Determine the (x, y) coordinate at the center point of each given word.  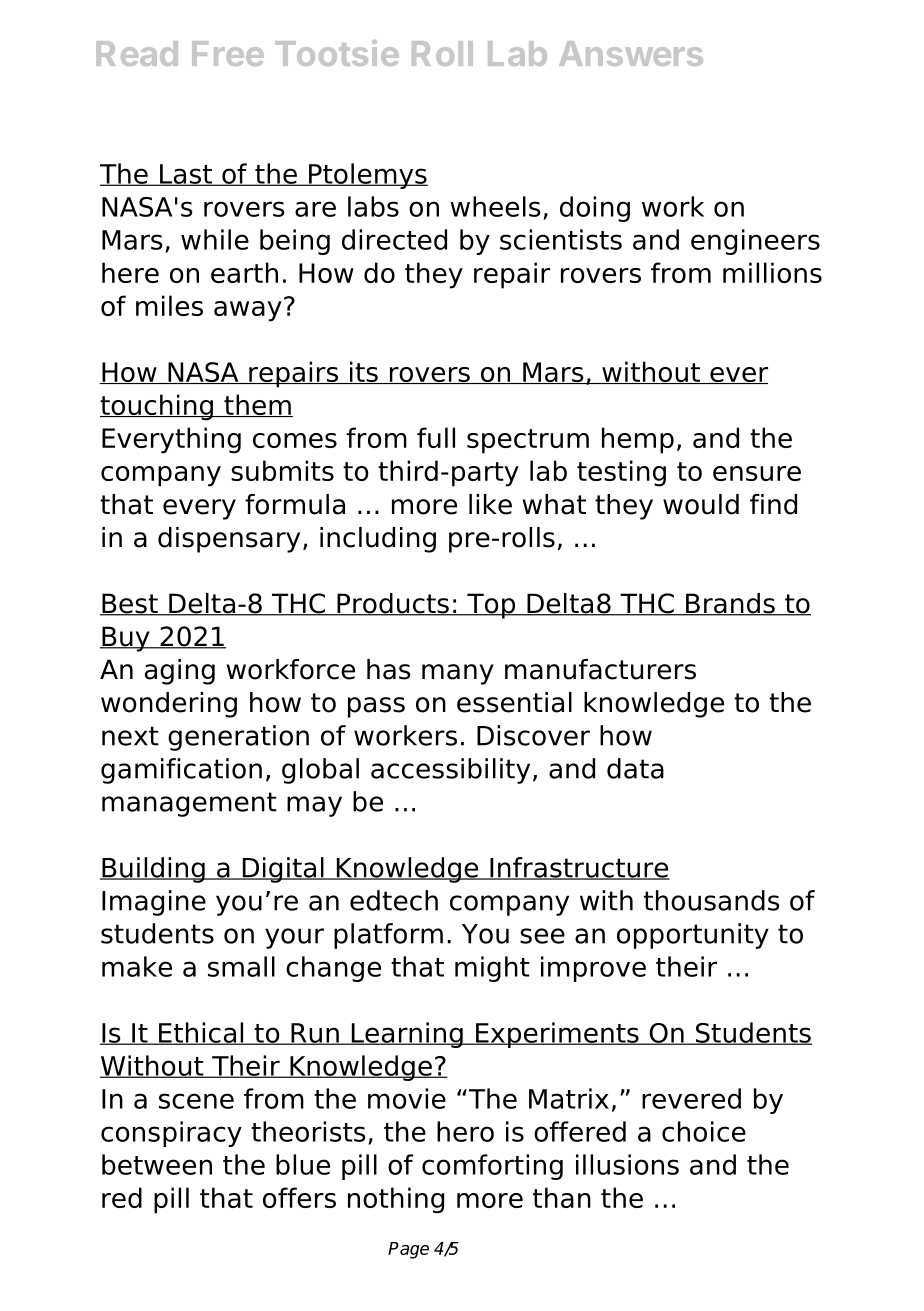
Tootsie (337, 53)
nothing (396, 1200)
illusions (627, 1164)
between (157, 1164)
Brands (730, 604)
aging (180, 672)
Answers (631, 53)
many (458, 674)
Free (228, 53)
